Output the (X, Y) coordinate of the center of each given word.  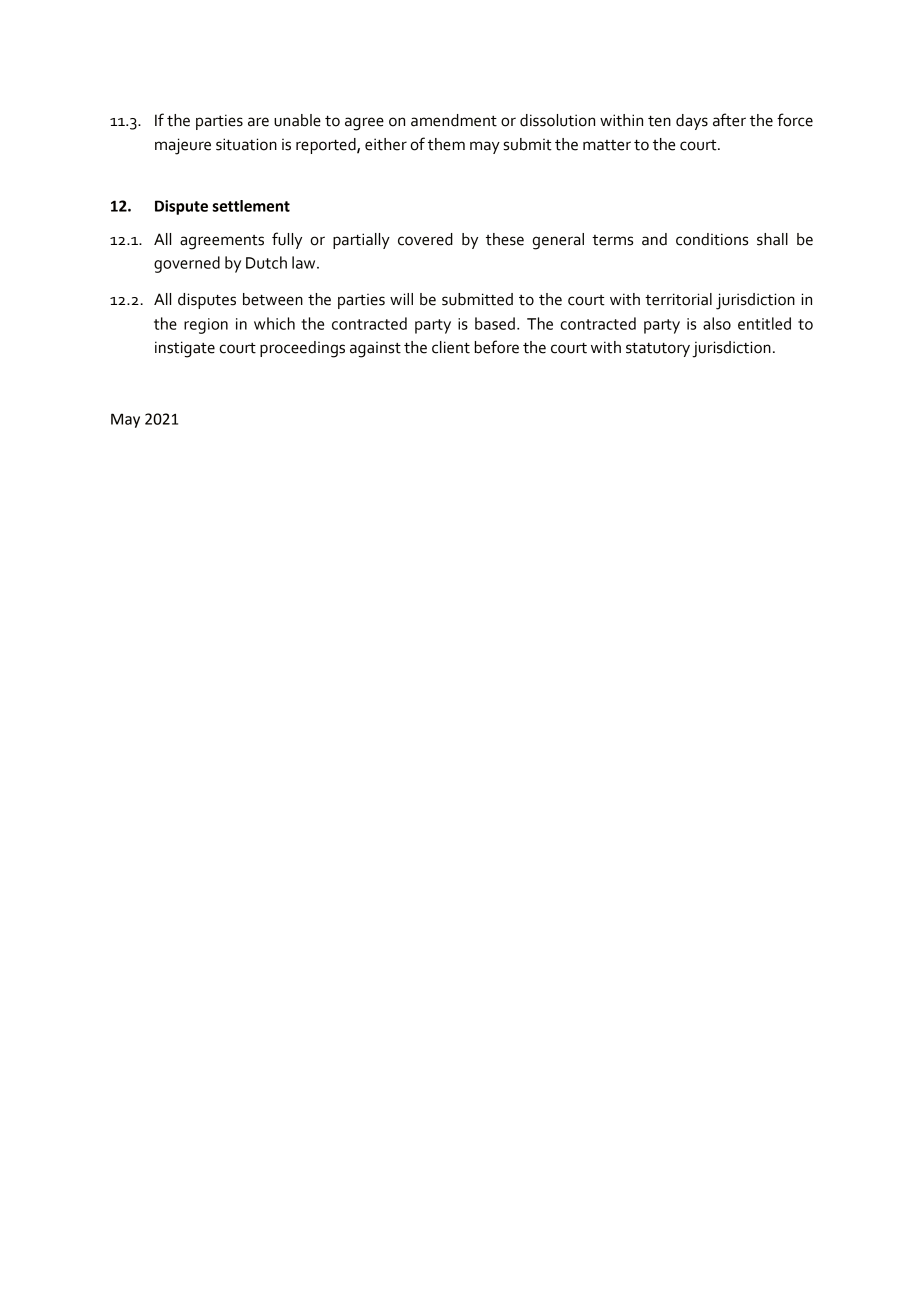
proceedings (302, 349)
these (505, 239)
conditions (712, 239)
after (729, 120)
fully (287, 240)
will (401, 299)
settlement (251, 206)
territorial (678, 299)
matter (607, 145)
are (258, 122)
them (446, 144)
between (273, 299)
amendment (454, 120)
